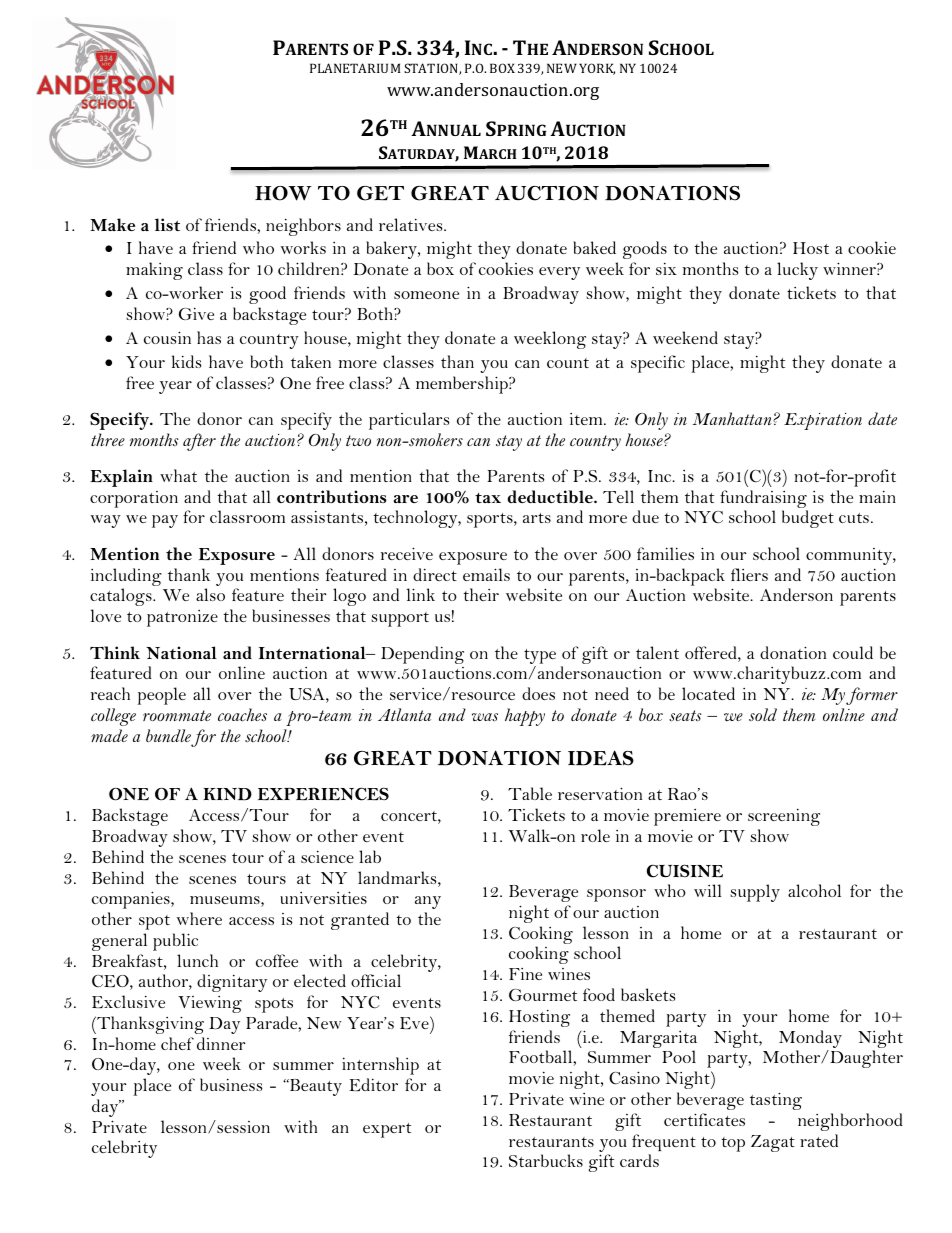  I want to click on roommate, so click(177, 715).
